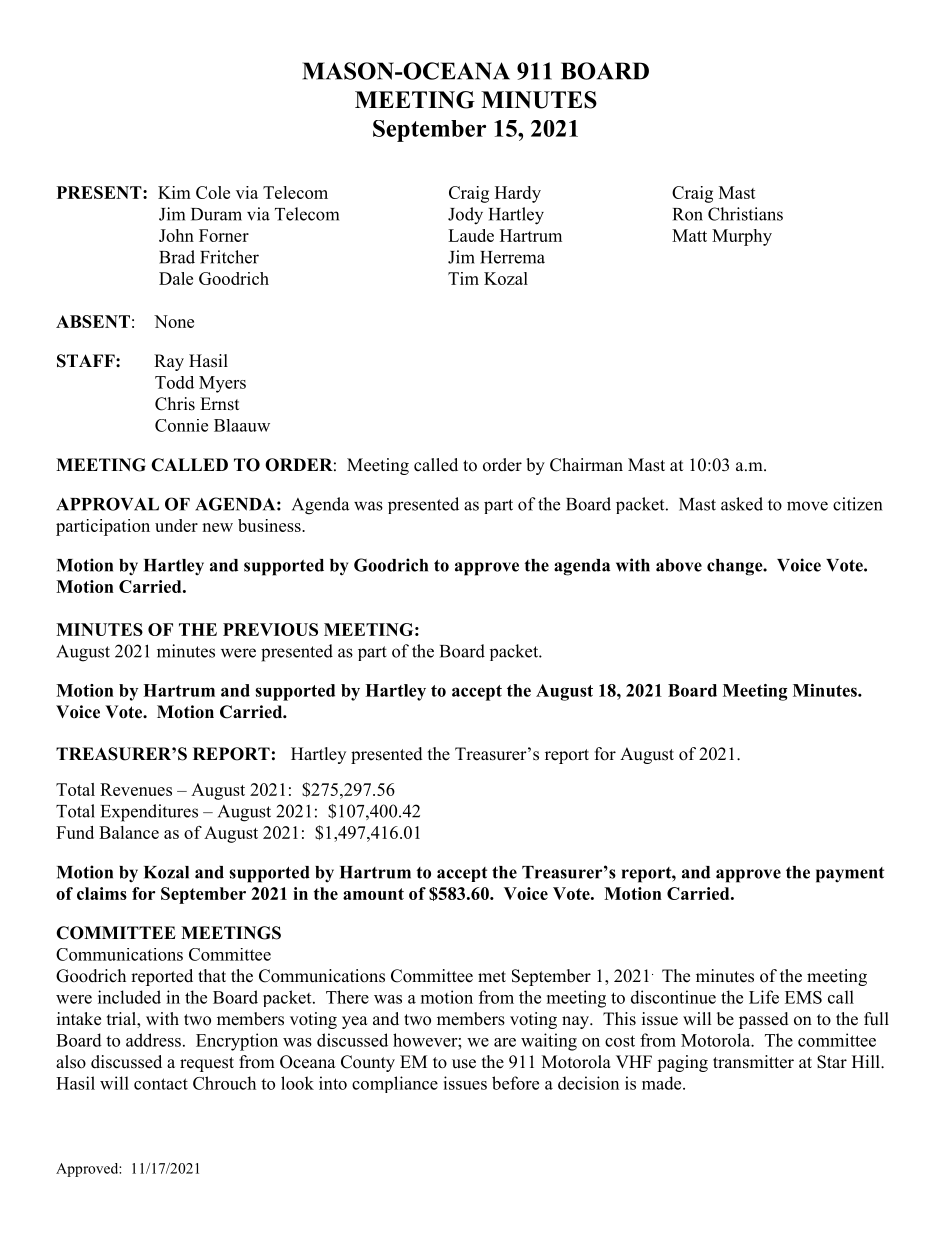  Describe the element at coordinates (465, 216) in the screenshot. I see `Jody` at that location.
